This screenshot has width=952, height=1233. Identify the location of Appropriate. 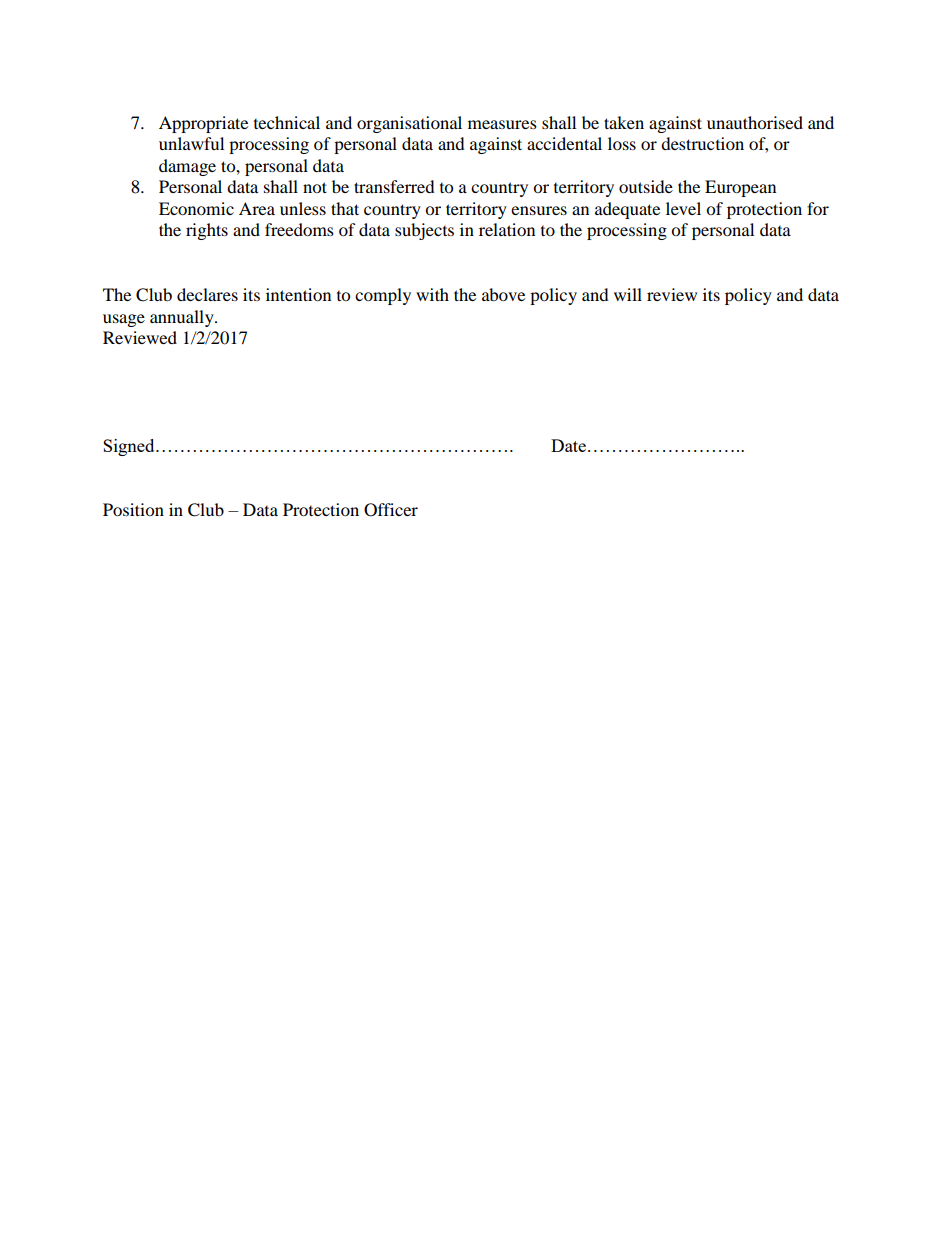
(203, 124).
